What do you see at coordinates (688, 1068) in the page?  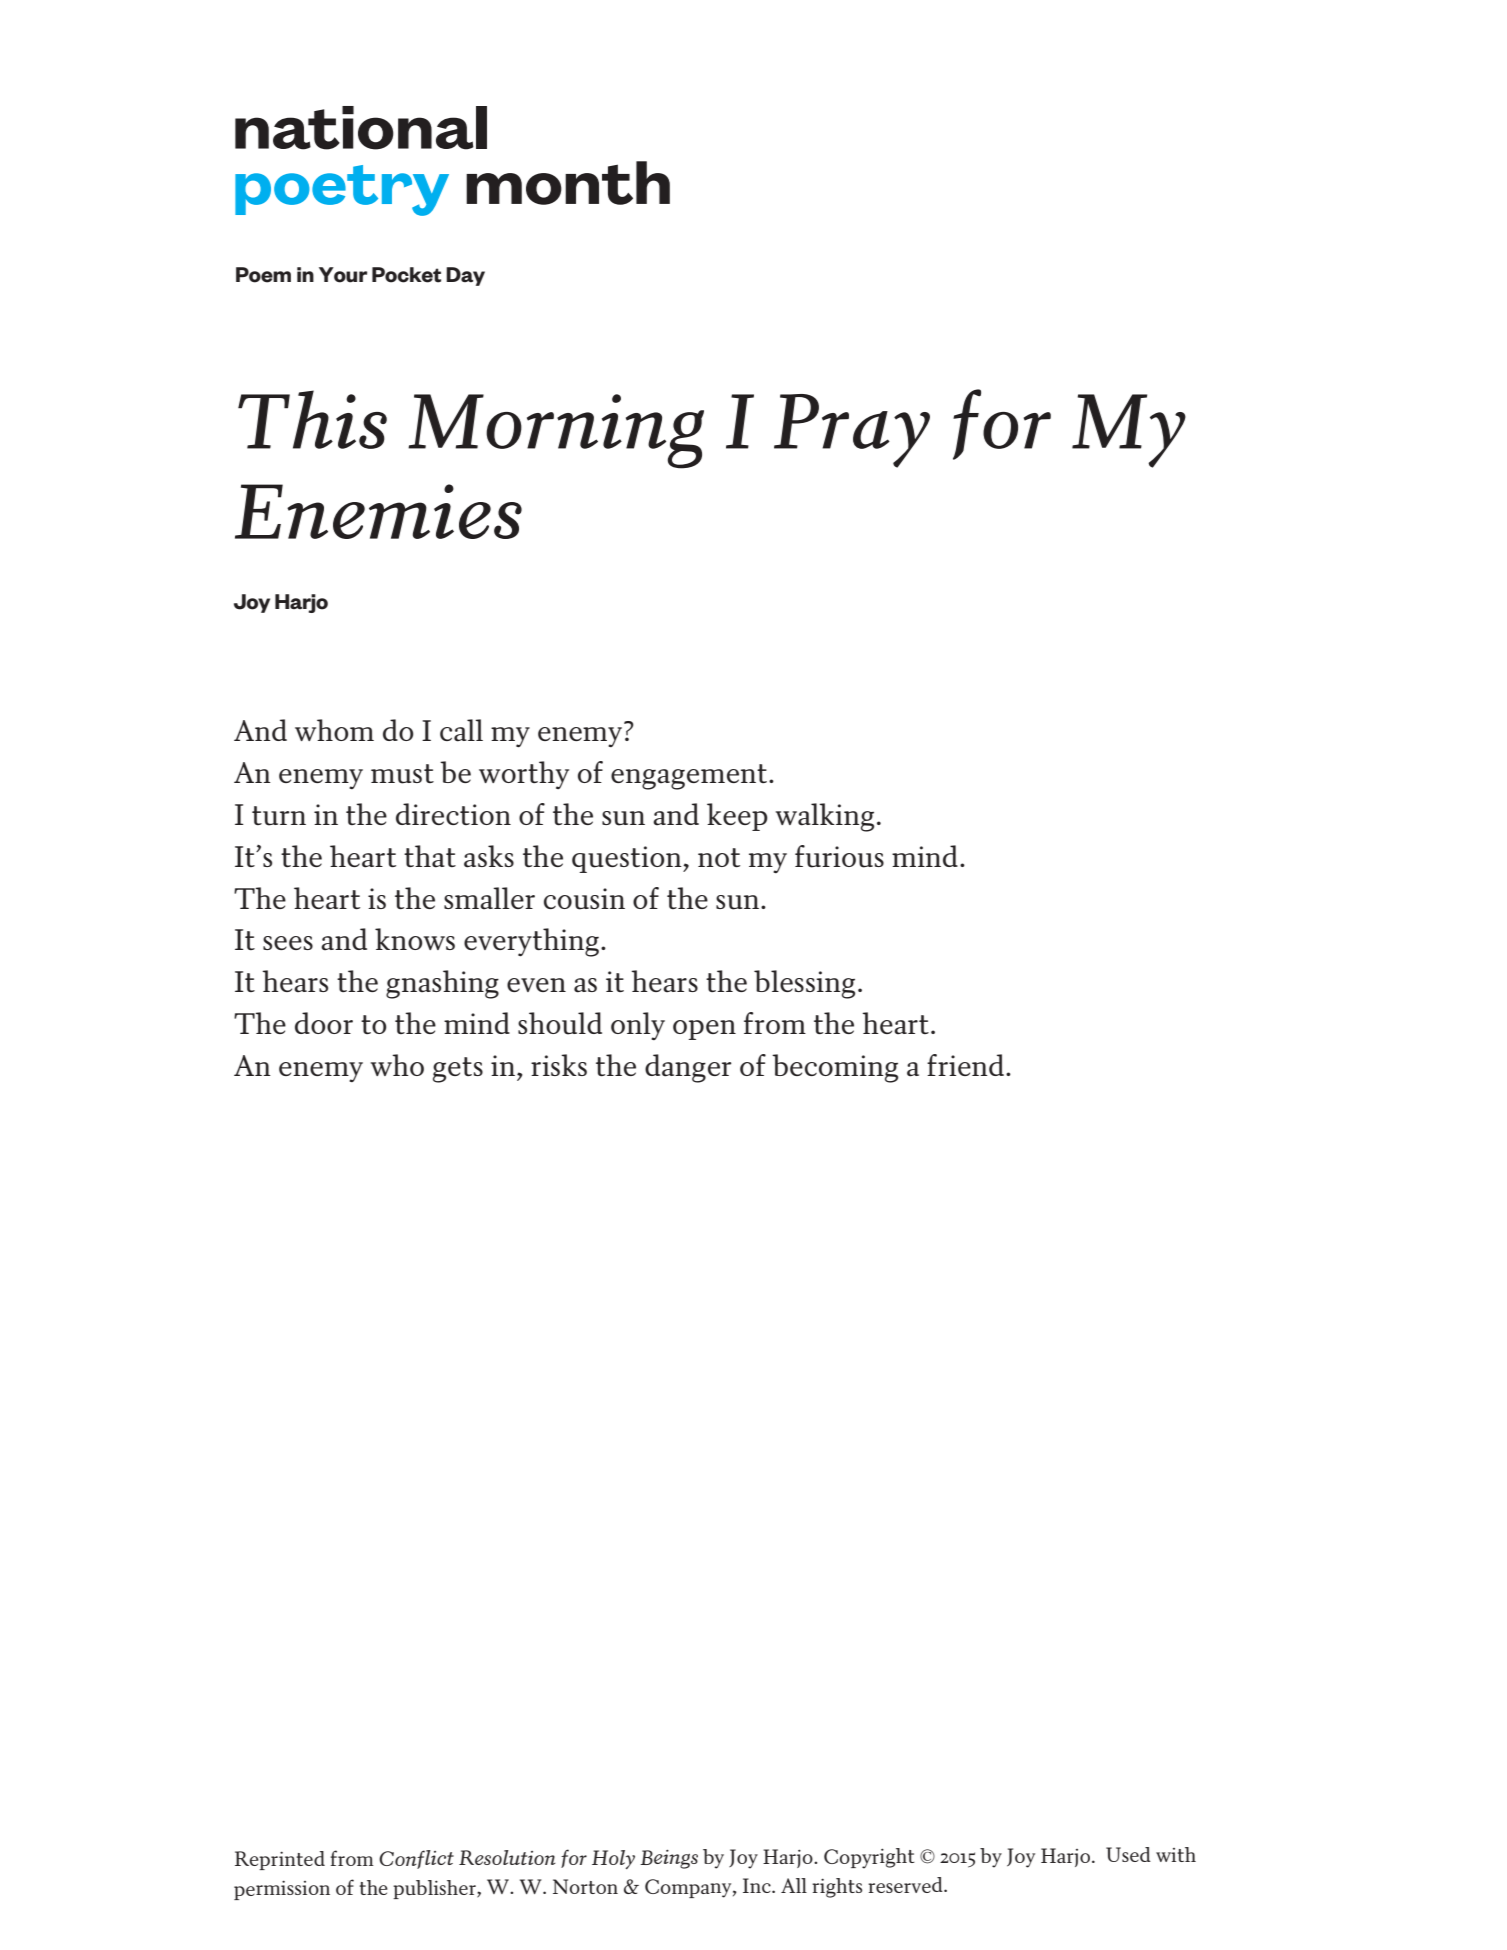 I see `danger` at bounding box center [688, 1068].
